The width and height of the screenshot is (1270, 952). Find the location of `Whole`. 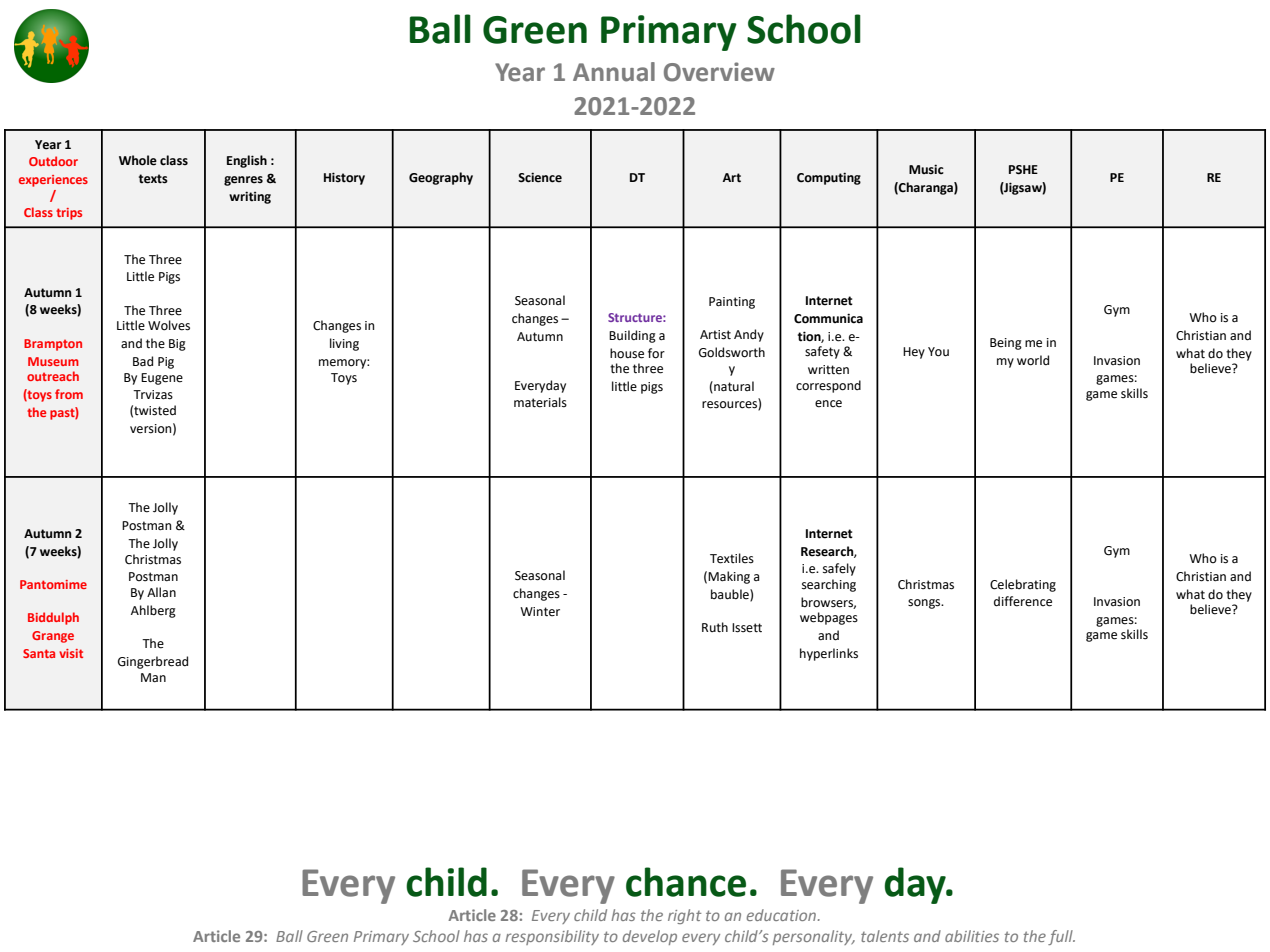

Whole is located at coordinates (138, 160).
